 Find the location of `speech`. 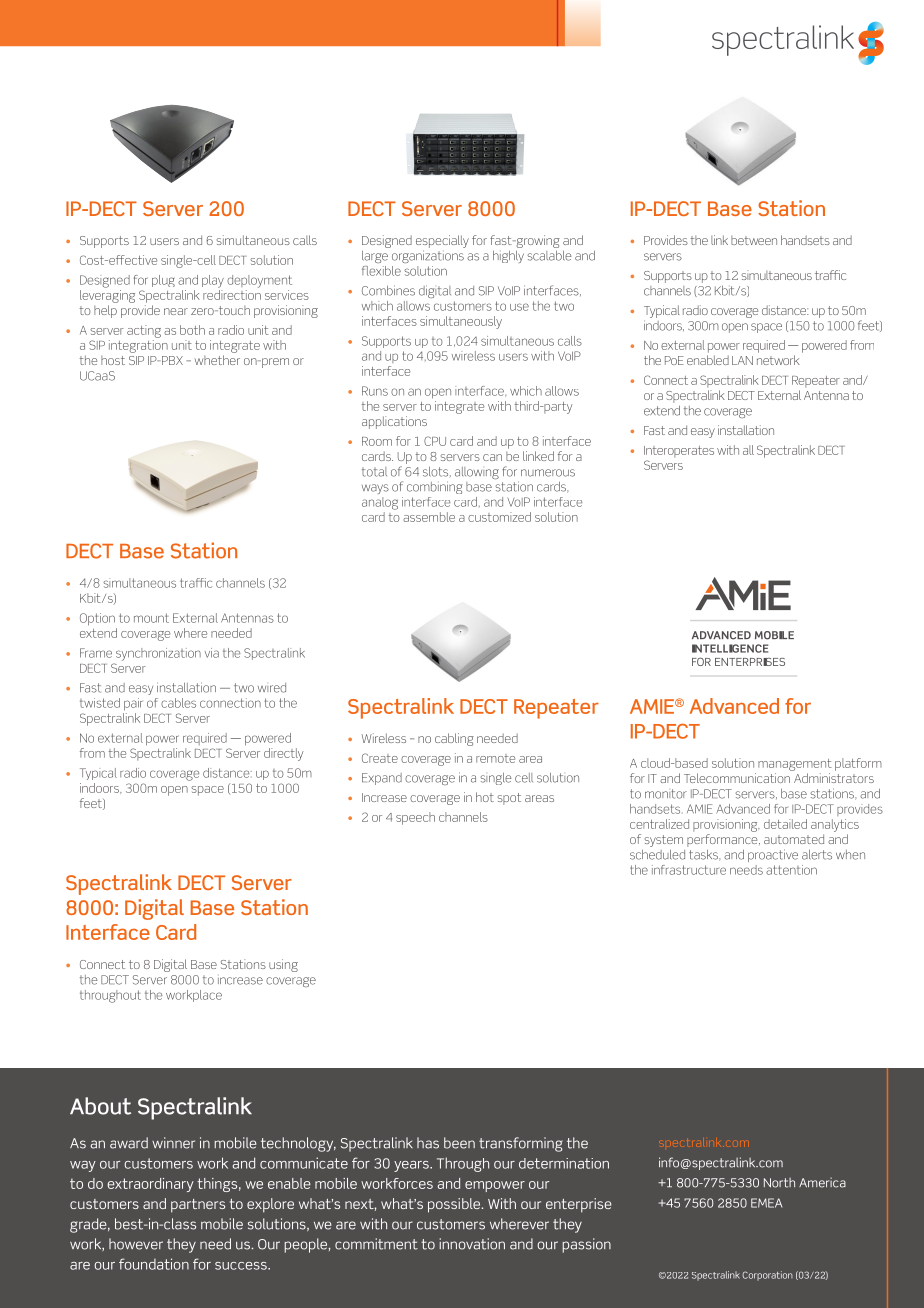

speech is located at coordinates (415, 818).
